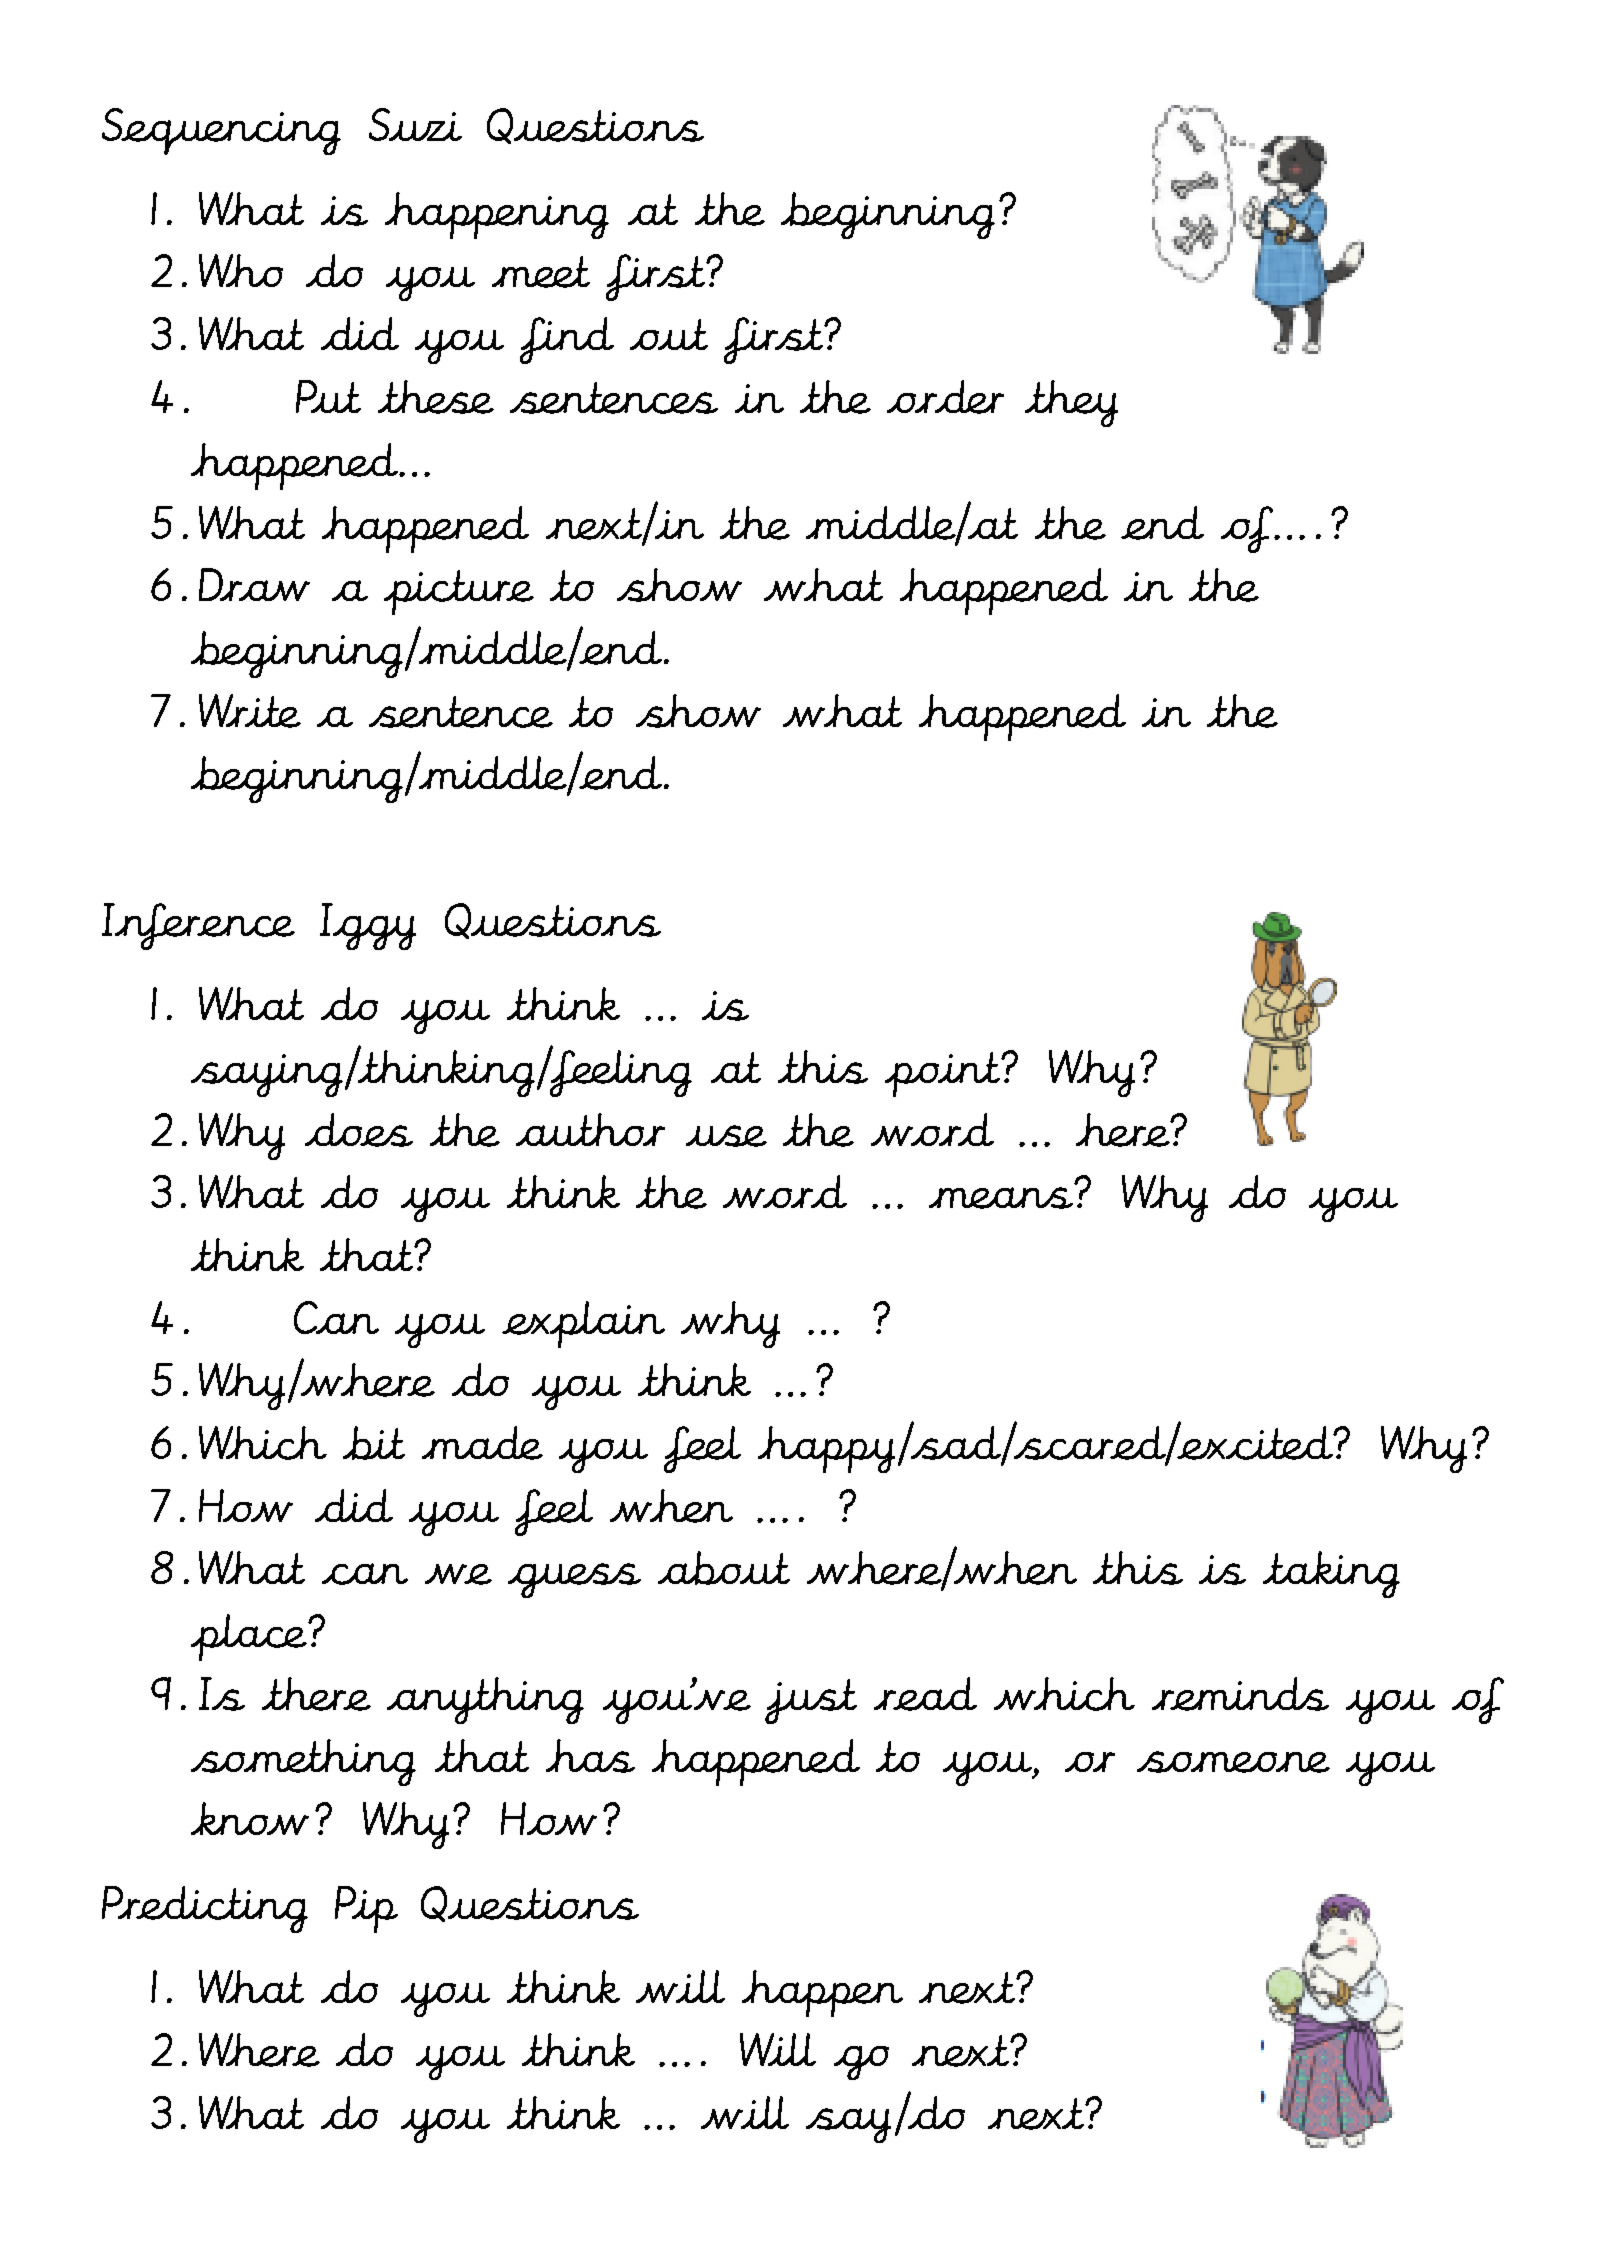 Image resolution: width=1601 pixels, height=2265 pixels. Describe the element at coordinates (366, 1909) in the screenshot. I see `Pip` at that location.
